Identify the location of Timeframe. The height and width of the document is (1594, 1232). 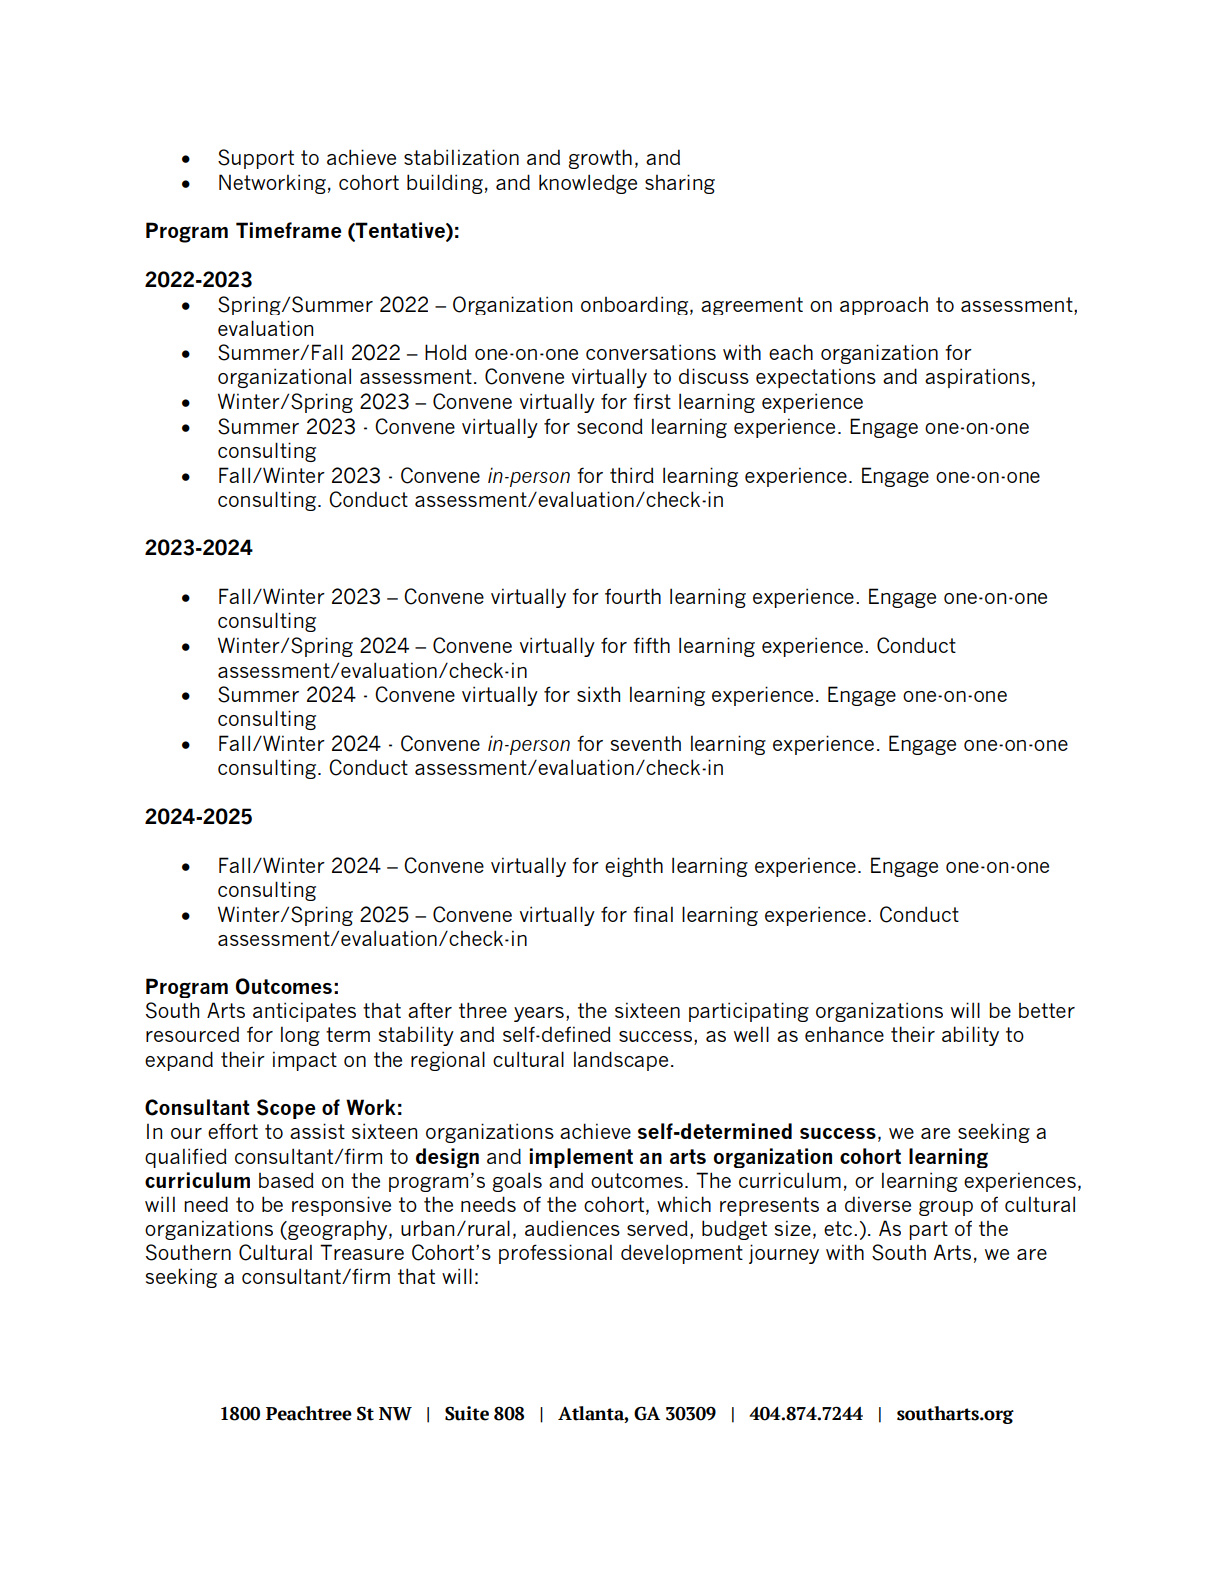
(288, 230).
